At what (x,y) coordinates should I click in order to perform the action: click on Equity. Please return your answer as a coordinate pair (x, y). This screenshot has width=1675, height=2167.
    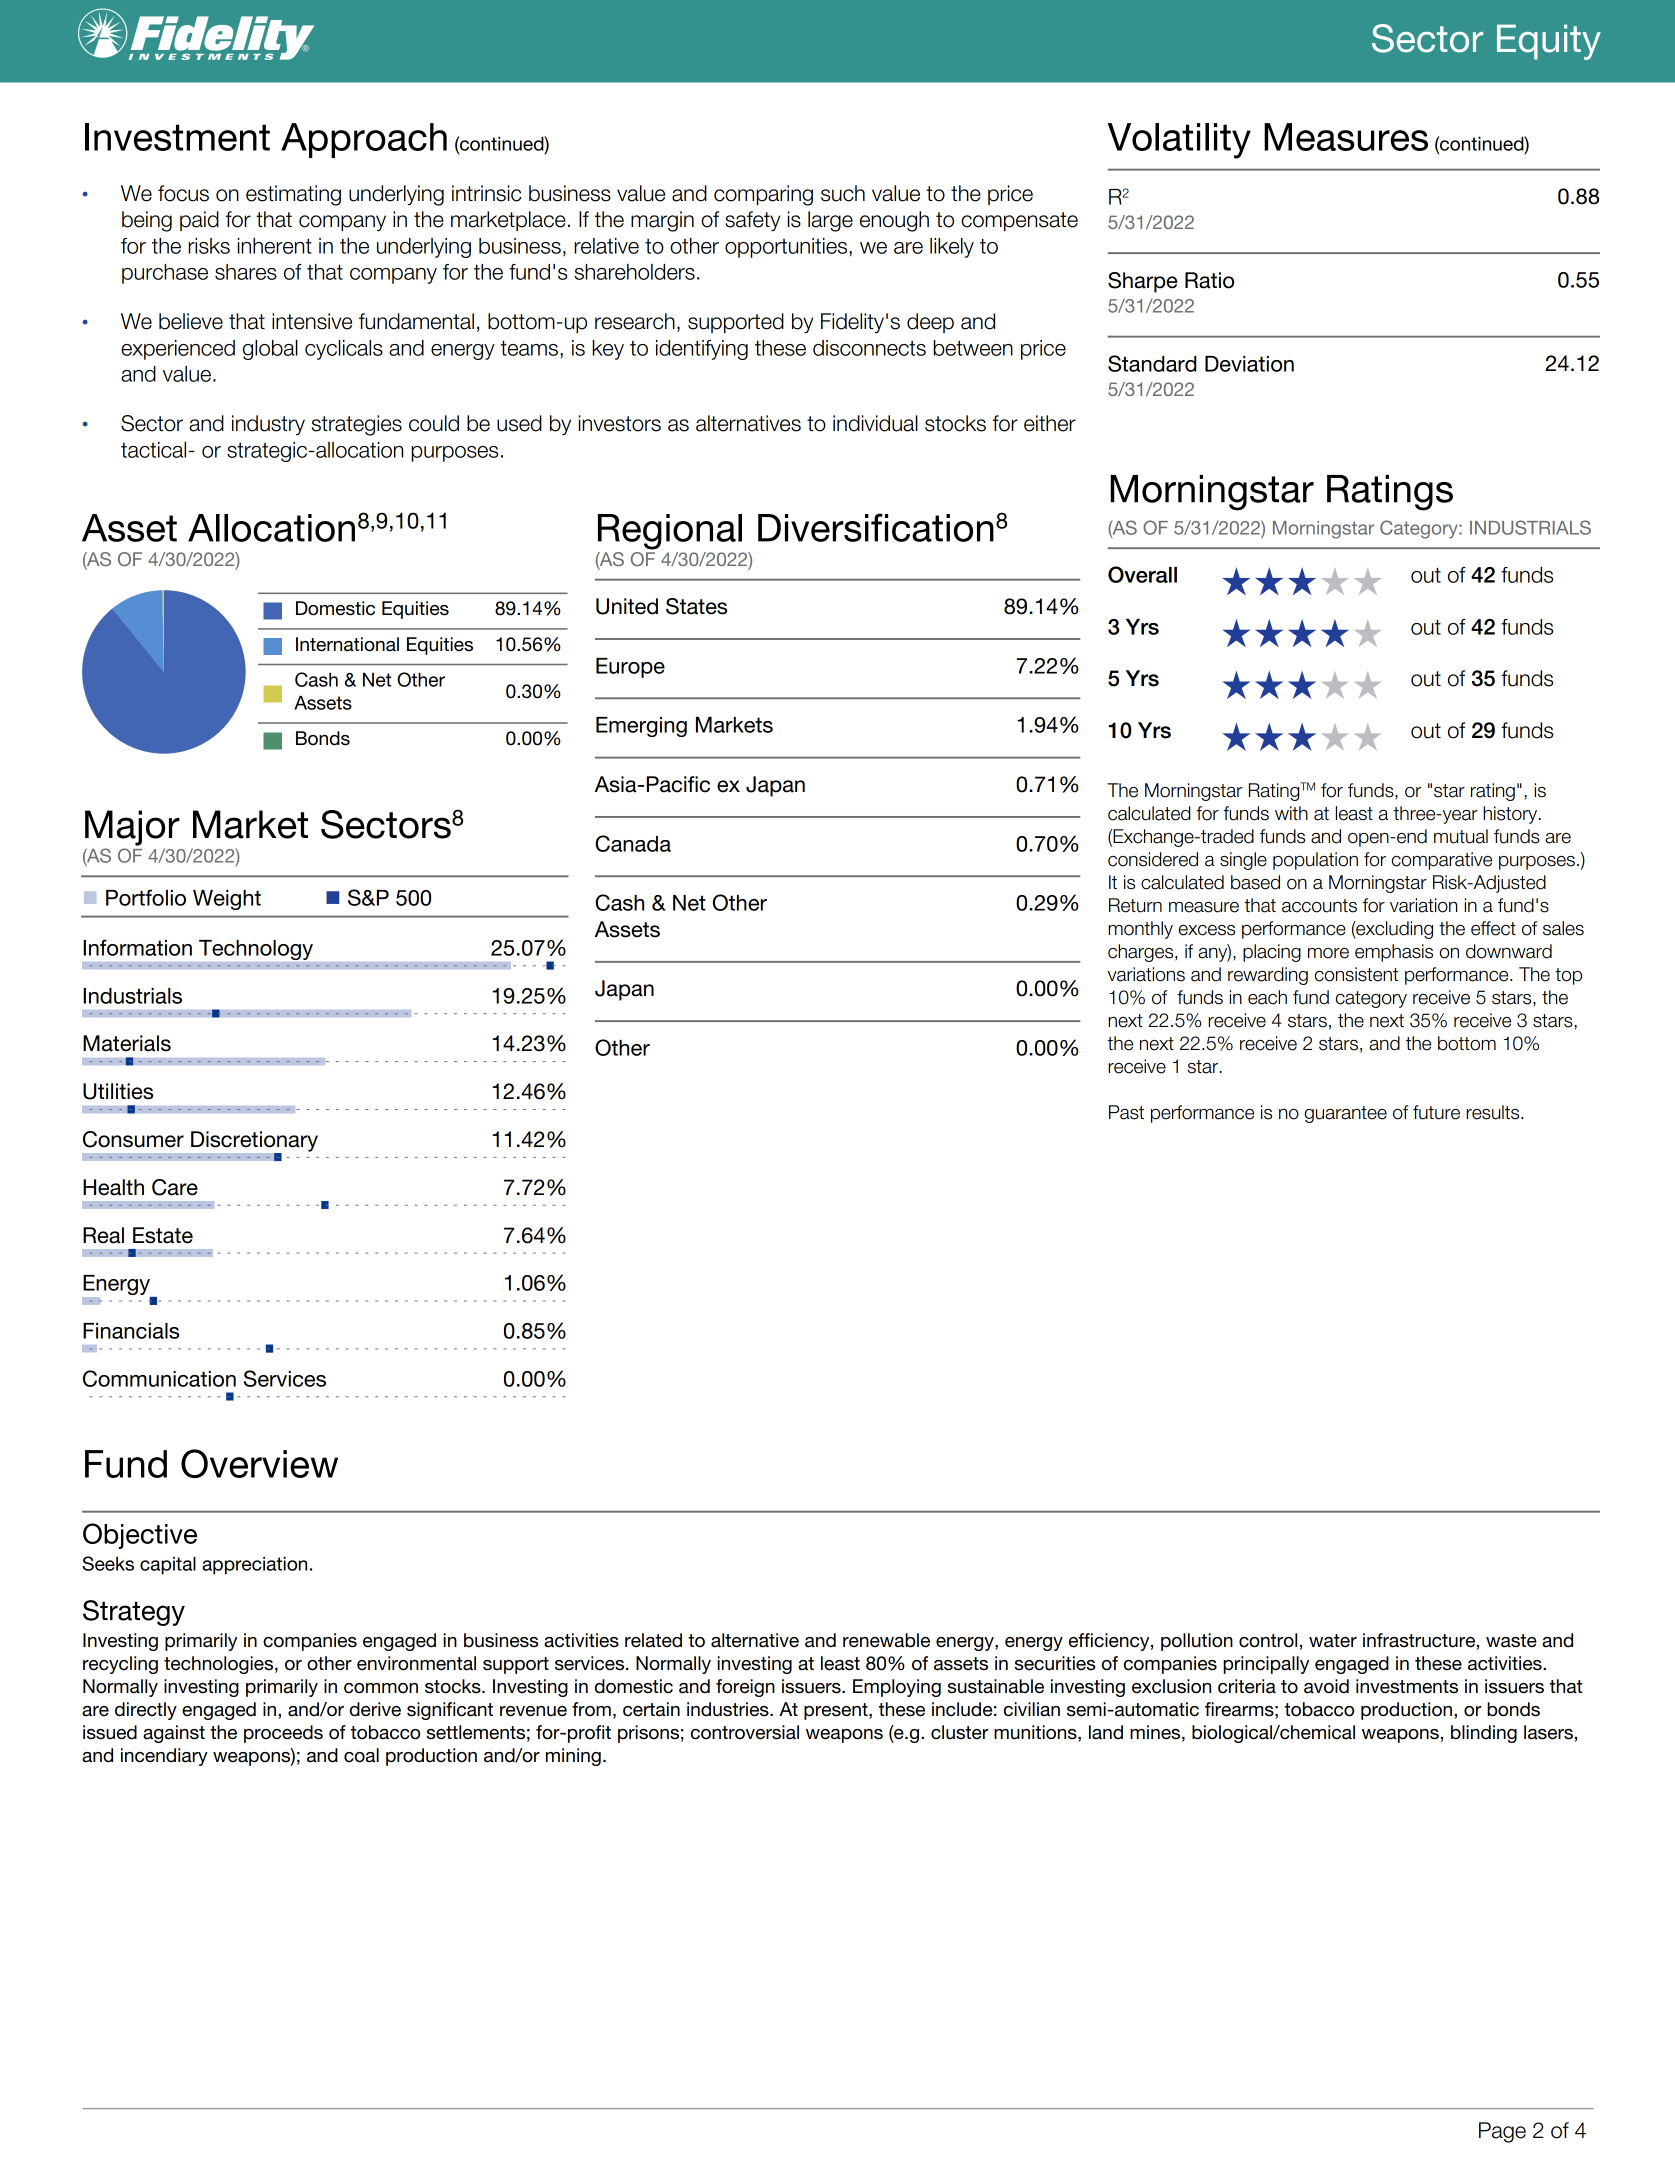
    Looking at the image, I should click on (1549, 42).
